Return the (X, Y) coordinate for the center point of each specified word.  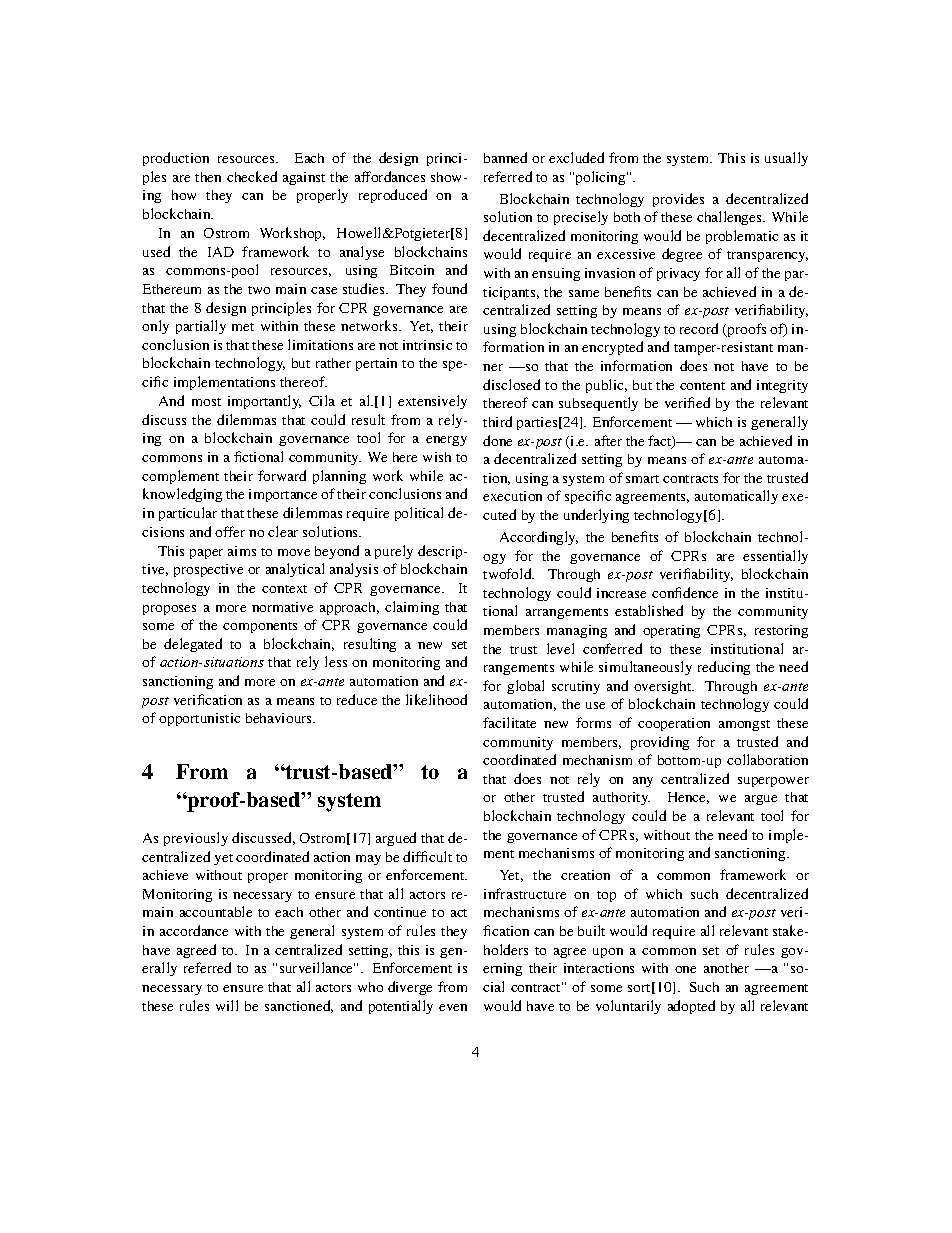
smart (642, 479)
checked (252, 176)
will (227, 1005)
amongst (744, 725)
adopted (691, 1007)
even (453, 1007)
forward (282, 475)
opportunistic (199, 719)
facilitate (509, 722)
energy (446, 441)
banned (505, 157)
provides (678, 200)
